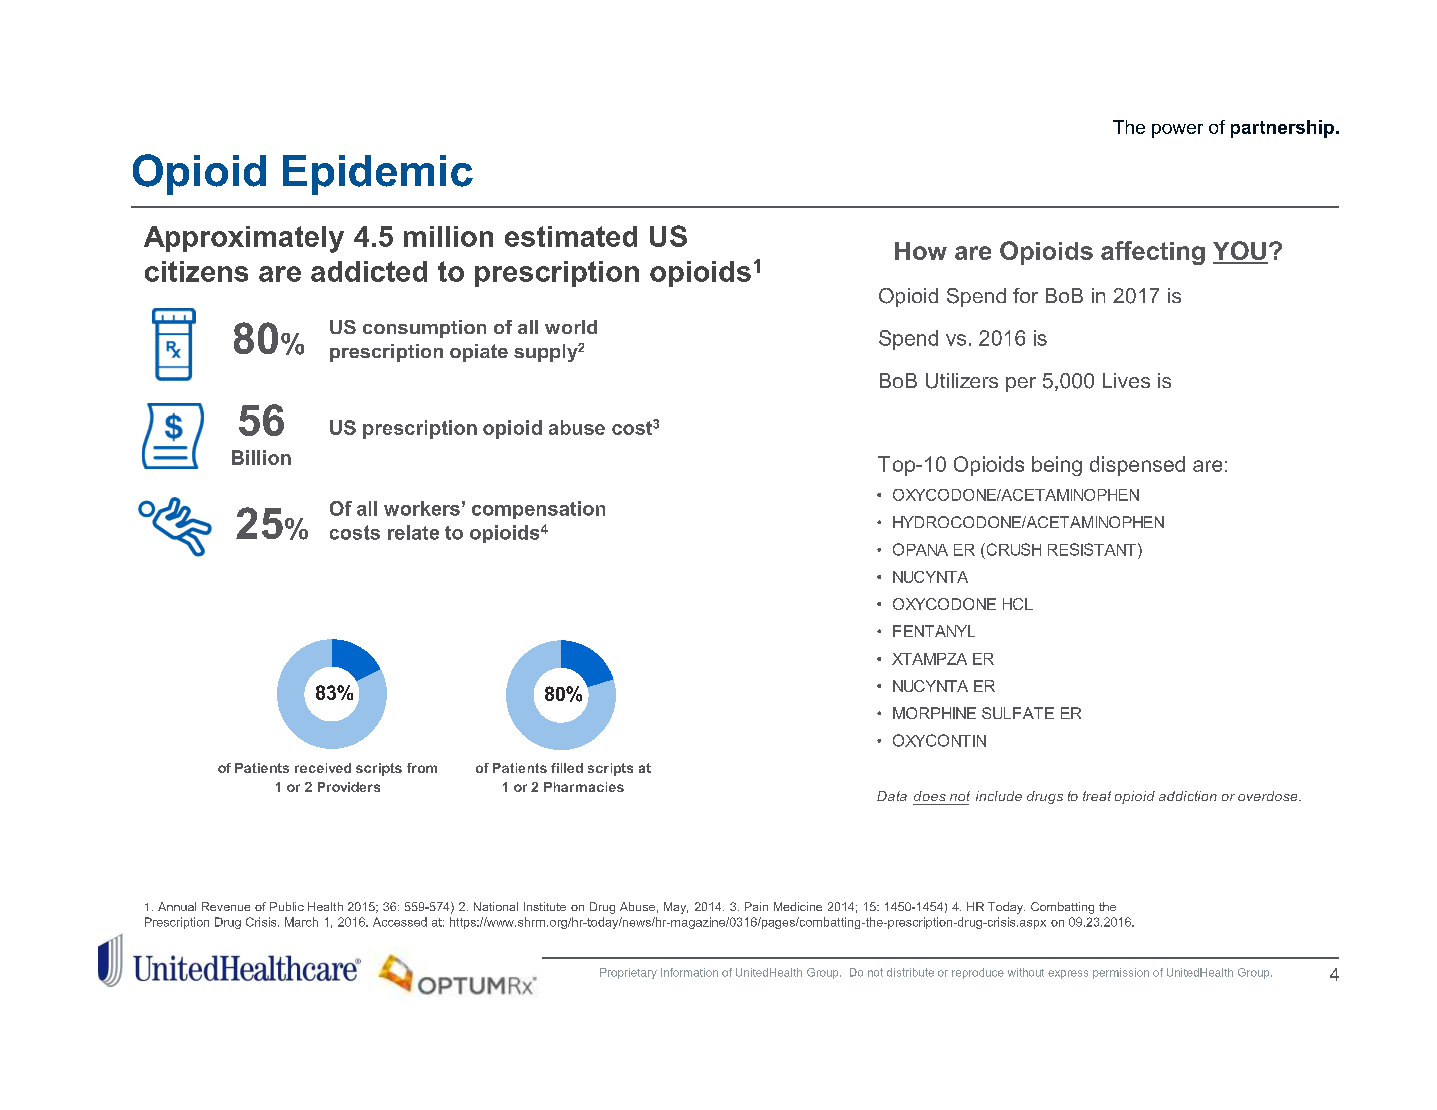 This screenshot has height=1110, width=1437. I want to click on Information, so click(689, 972).
